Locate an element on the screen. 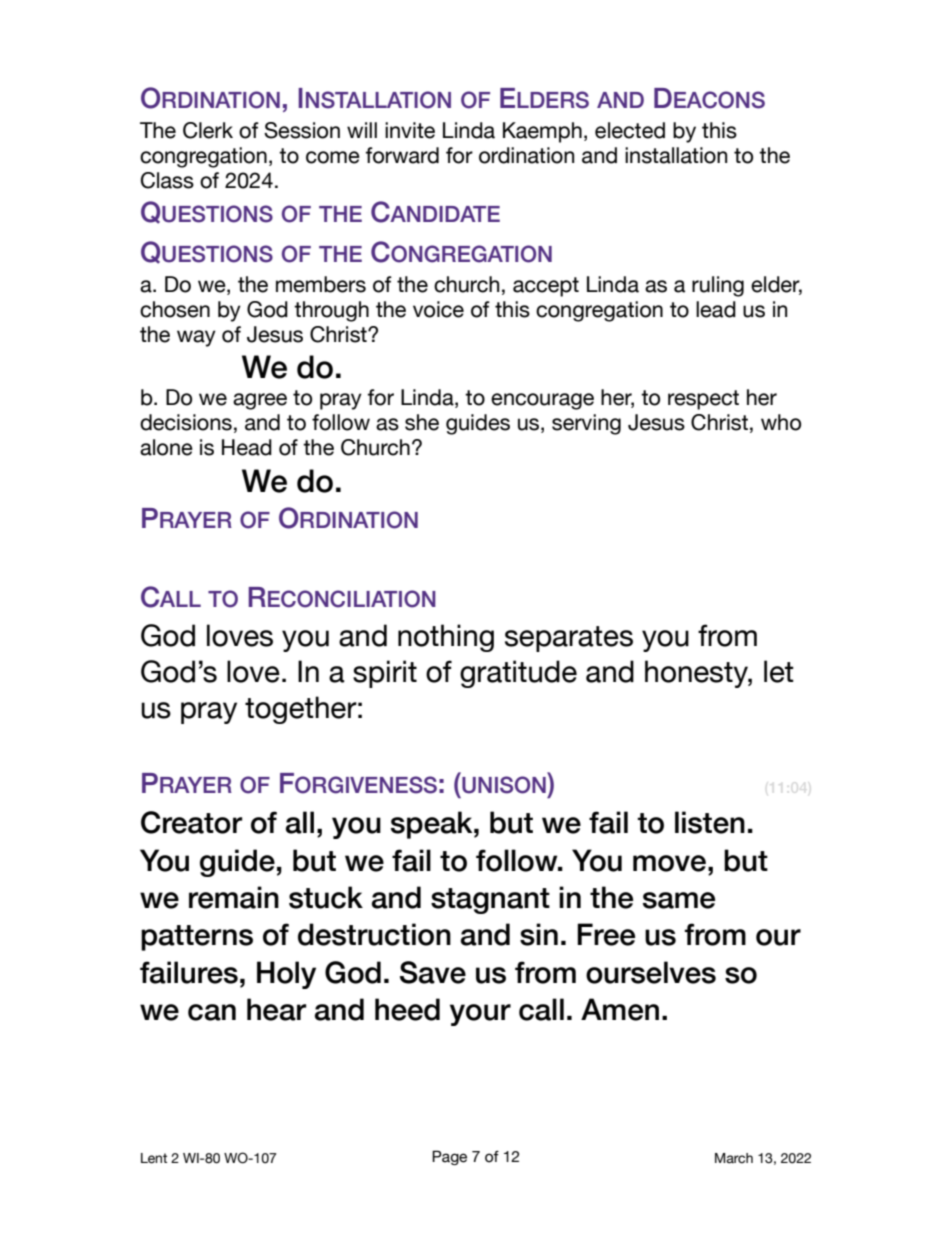 The image size is (952, 1233). Clerk is located at coordinates (208, 130).
